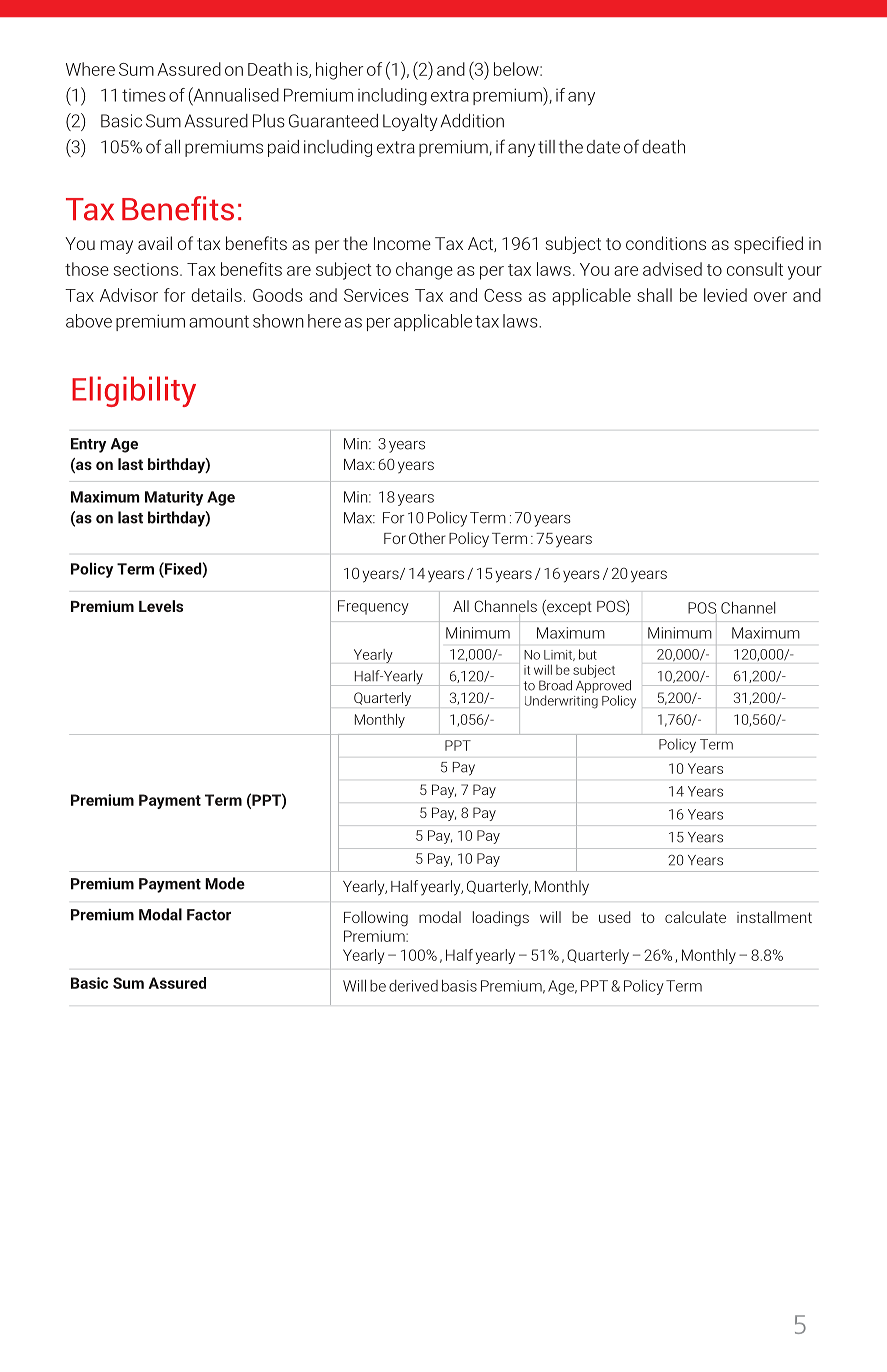  Describe the element at coordinates (603, 686) in the image. I see `Approved` at that location.
